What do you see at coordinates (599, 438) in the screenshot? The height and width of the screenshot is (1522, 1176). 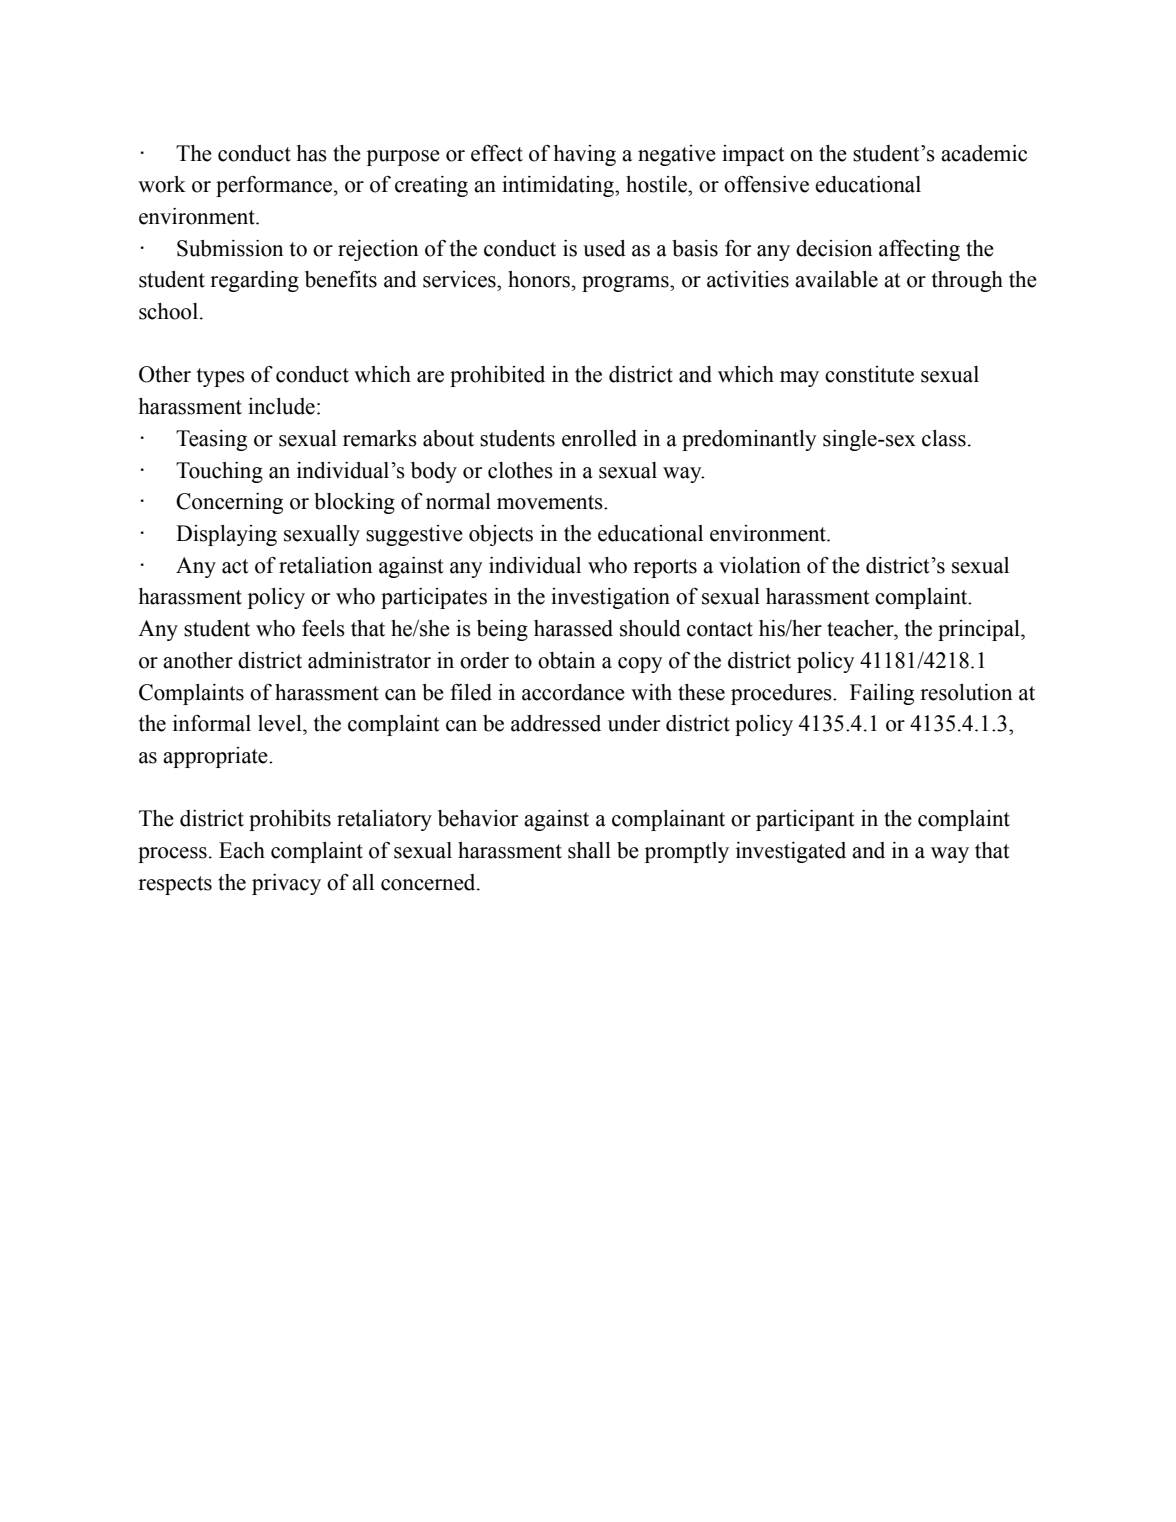 I see `enrolled` at bounding box center [599, 438].
